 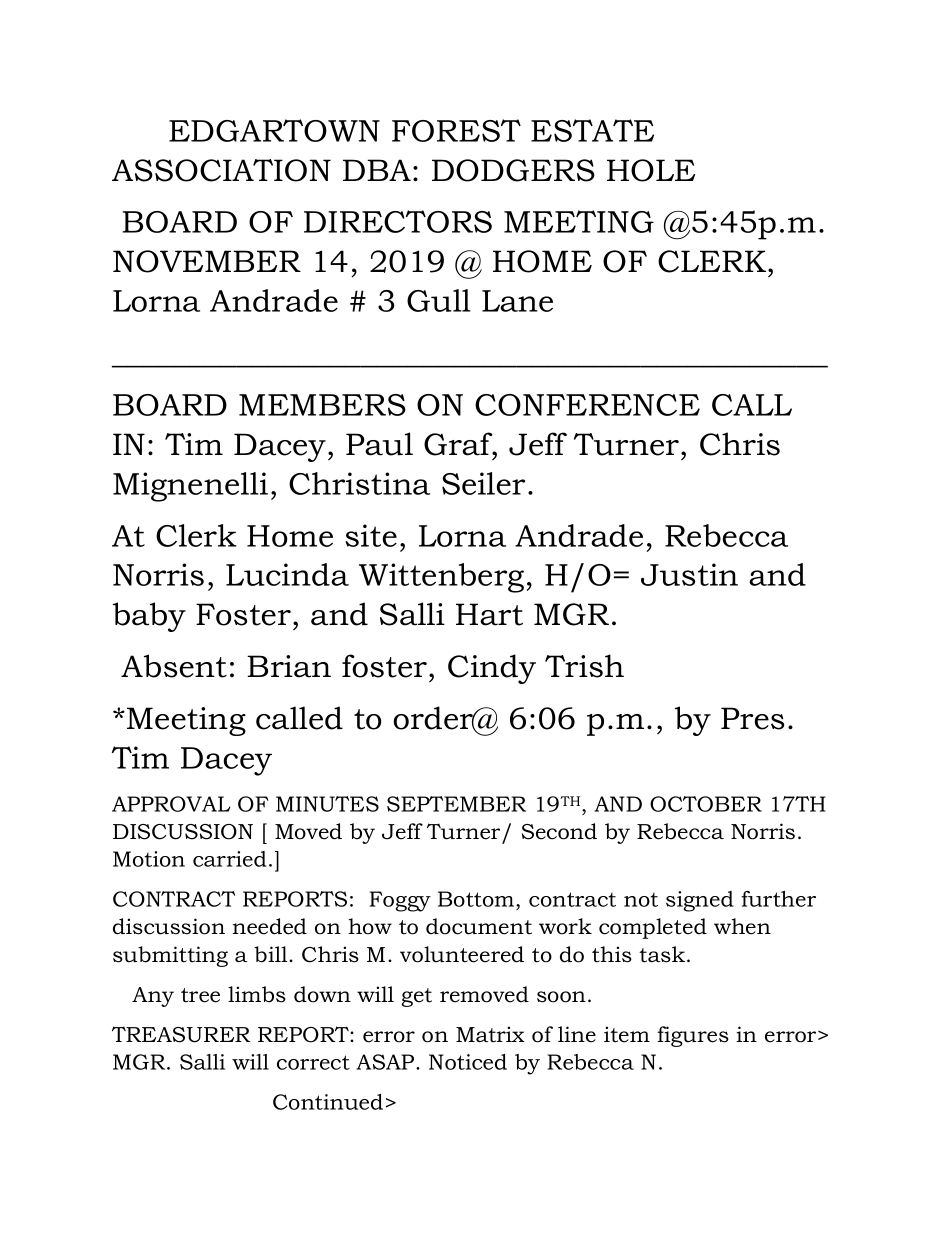 What do you see at coordinates (689, 574) in the screenshot?
I see `Justin` at bounding box center [689, 574].
